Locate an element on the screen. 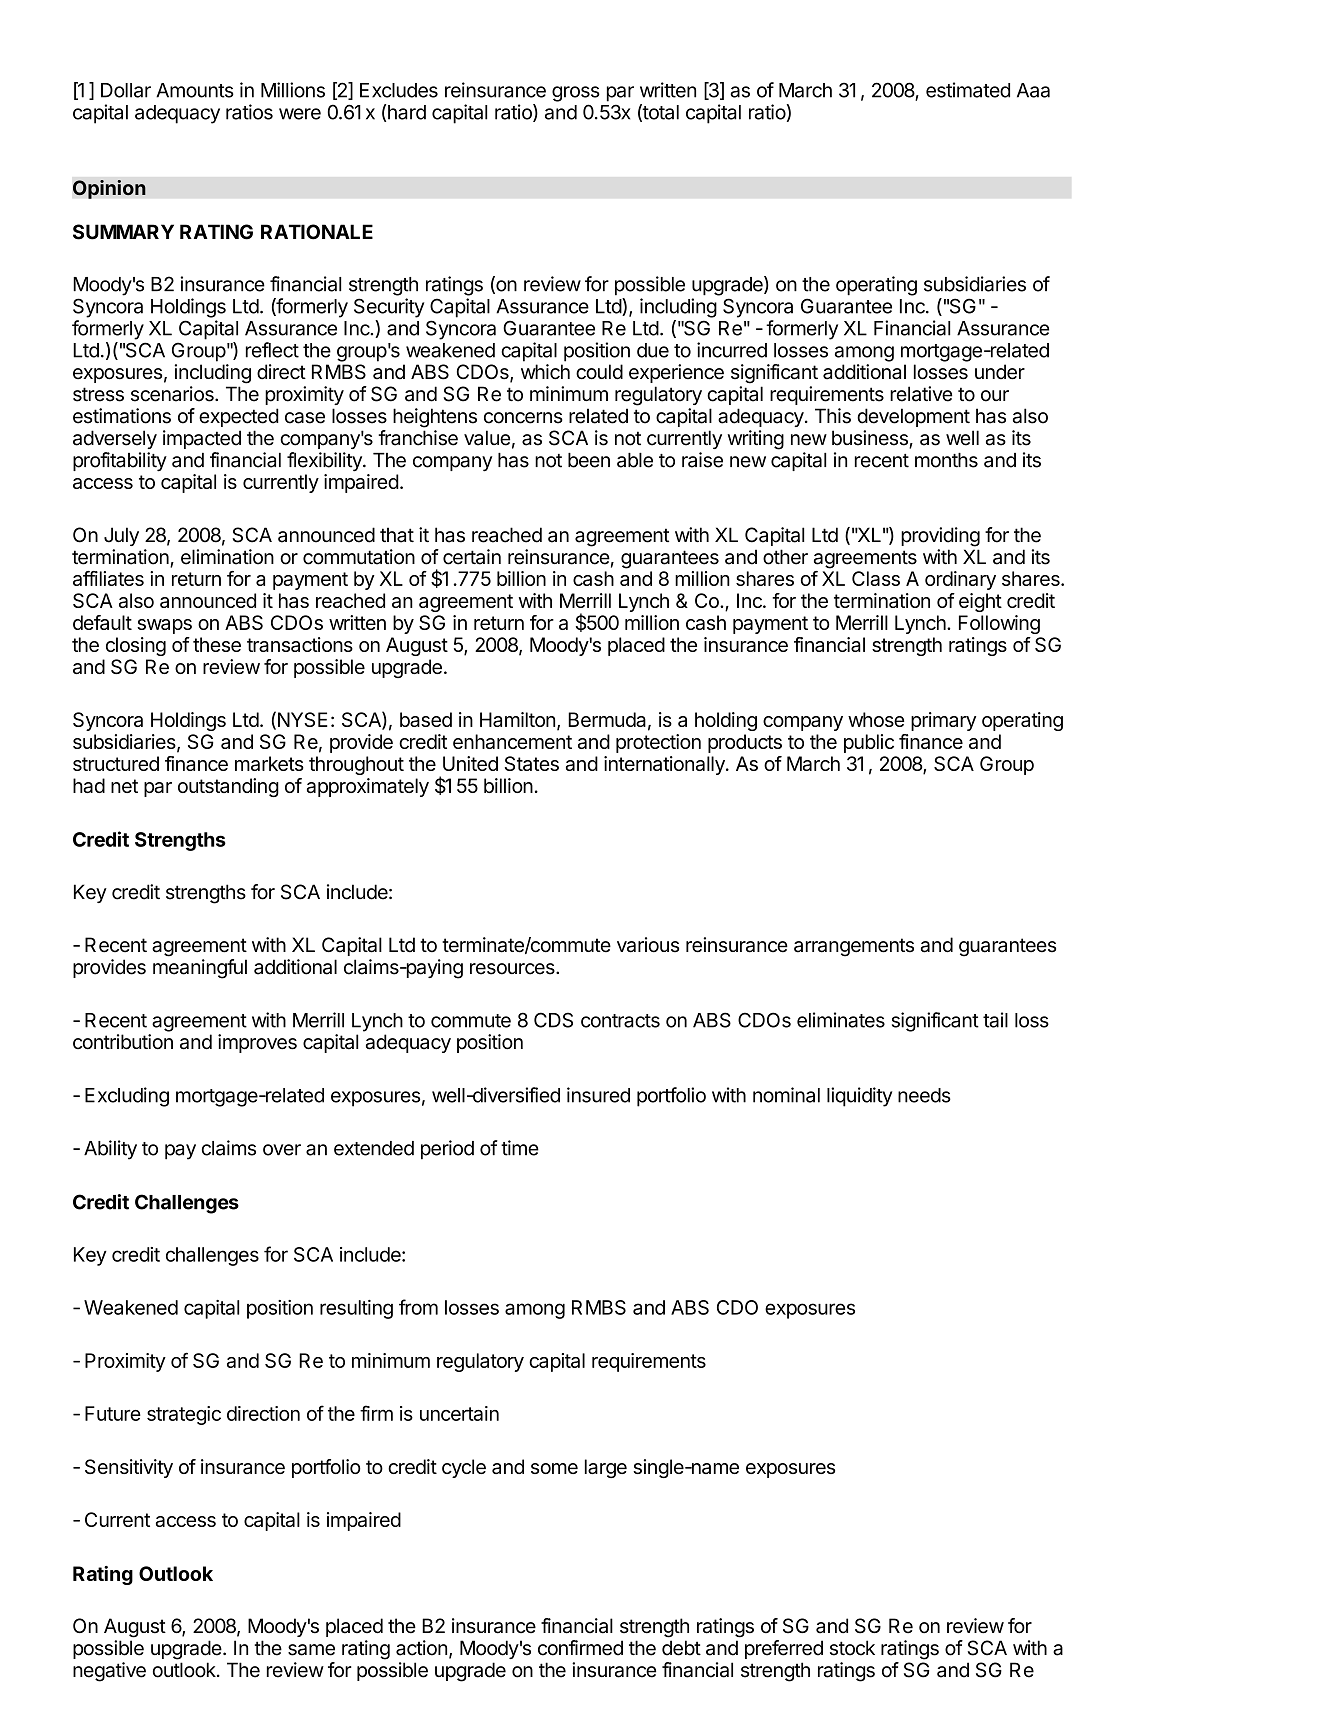  resources is located at coordinates (513, 969).
